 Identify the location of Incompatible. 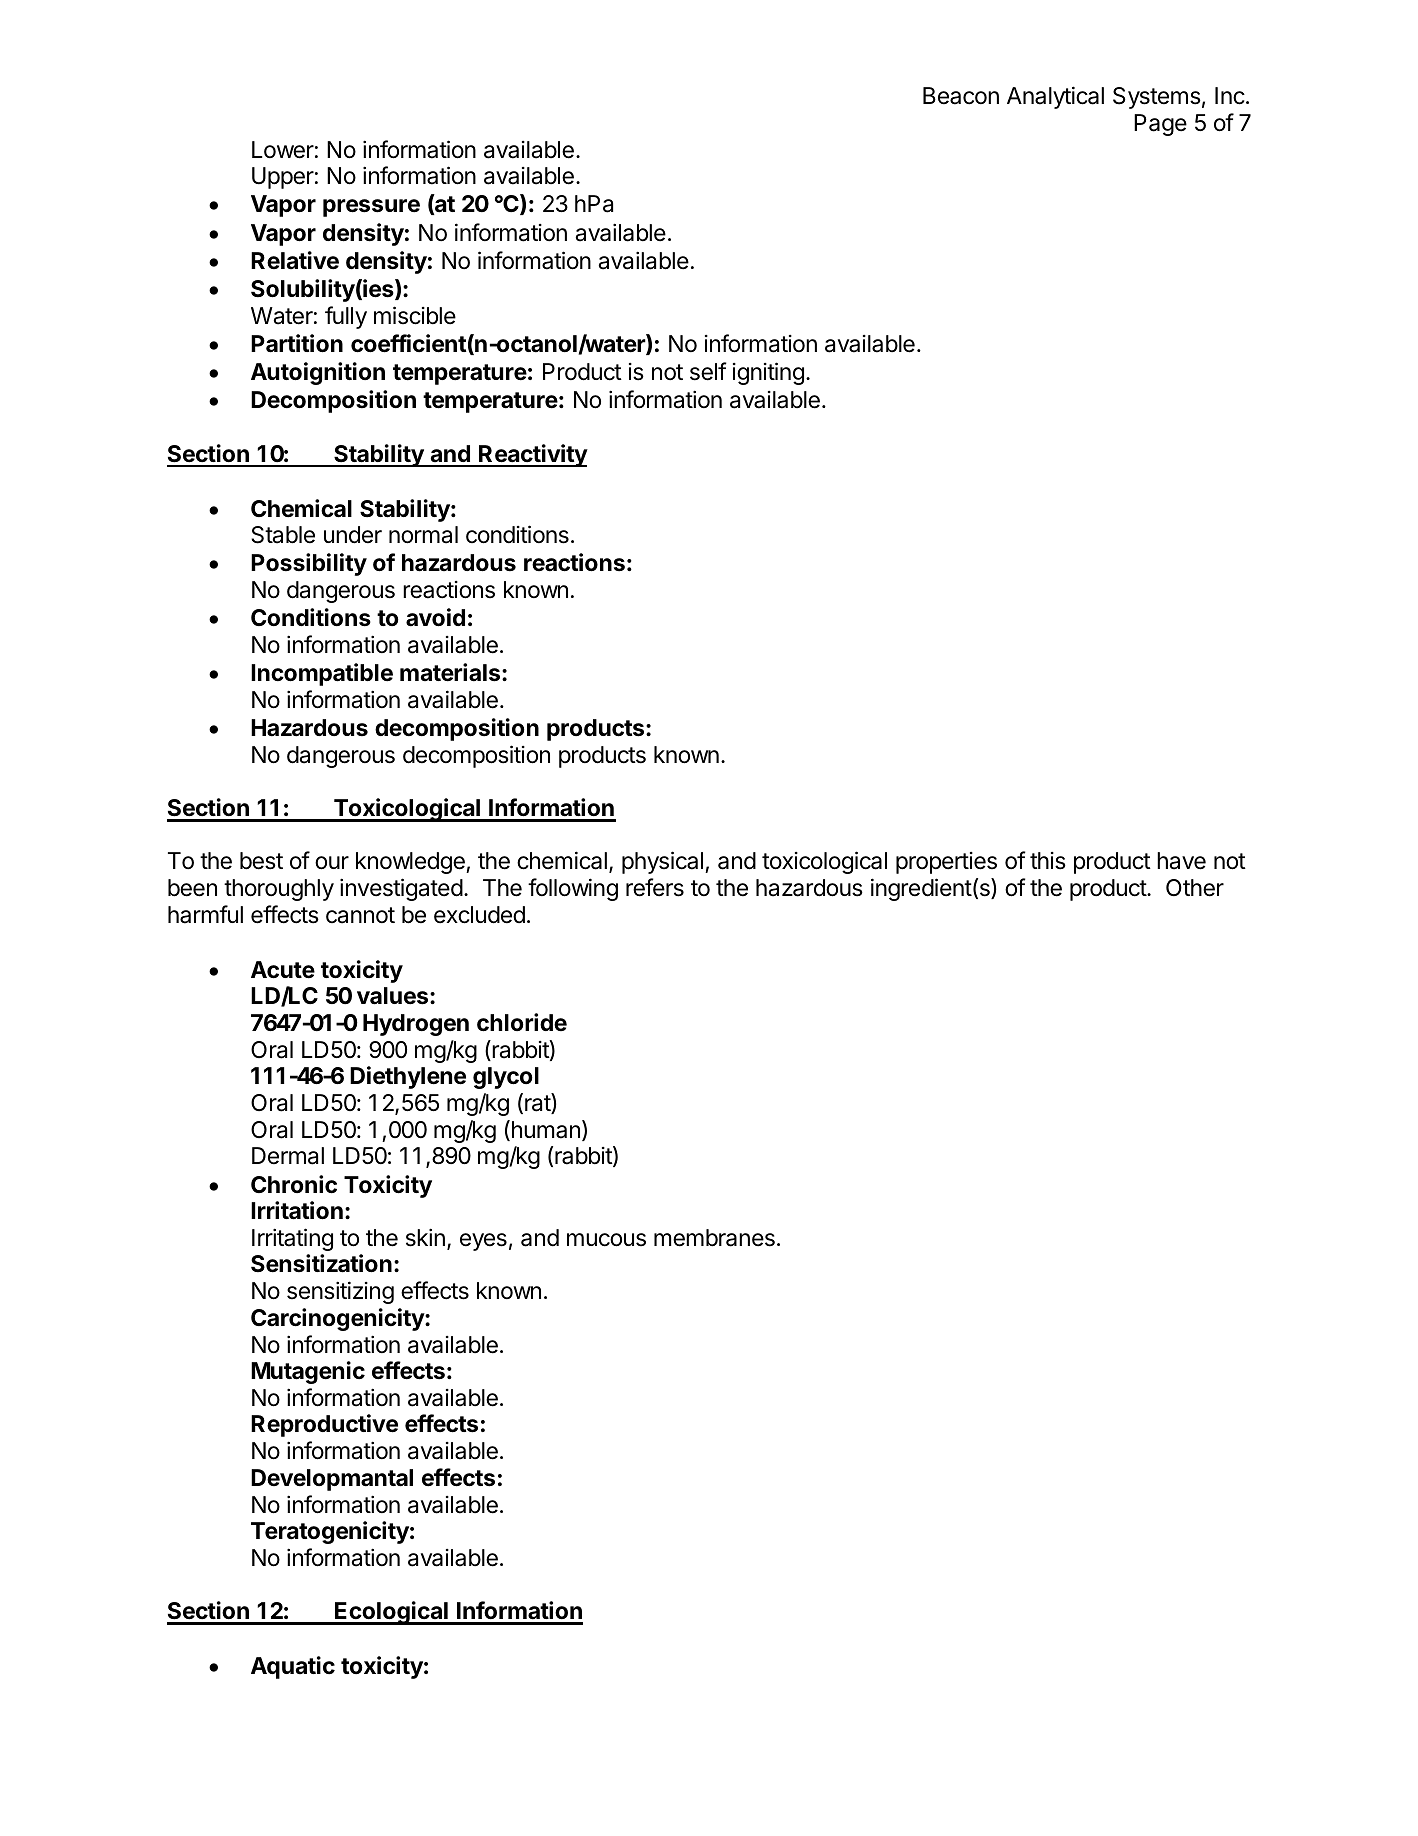
(322, 674).
